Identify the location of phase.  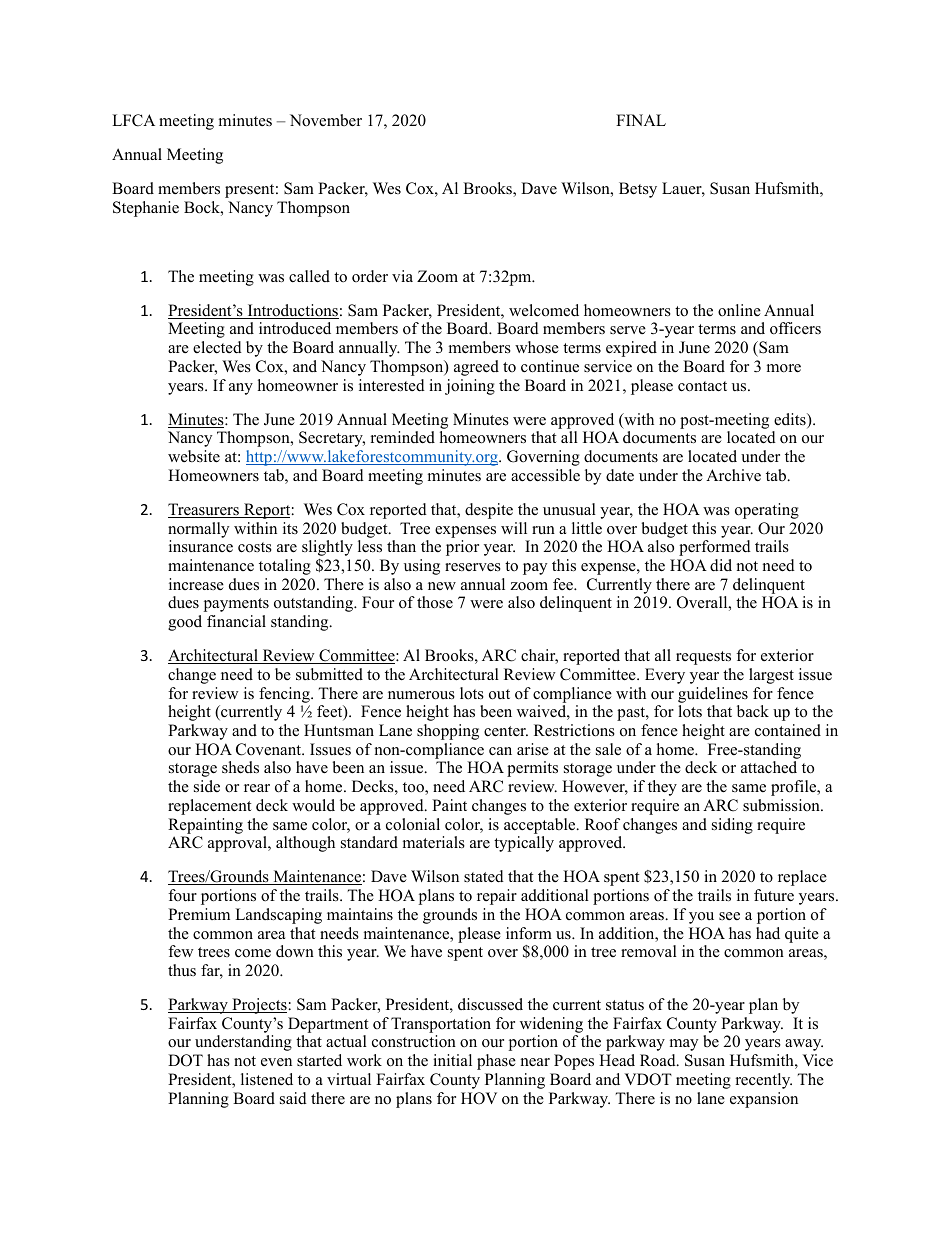
(496, 1062).
